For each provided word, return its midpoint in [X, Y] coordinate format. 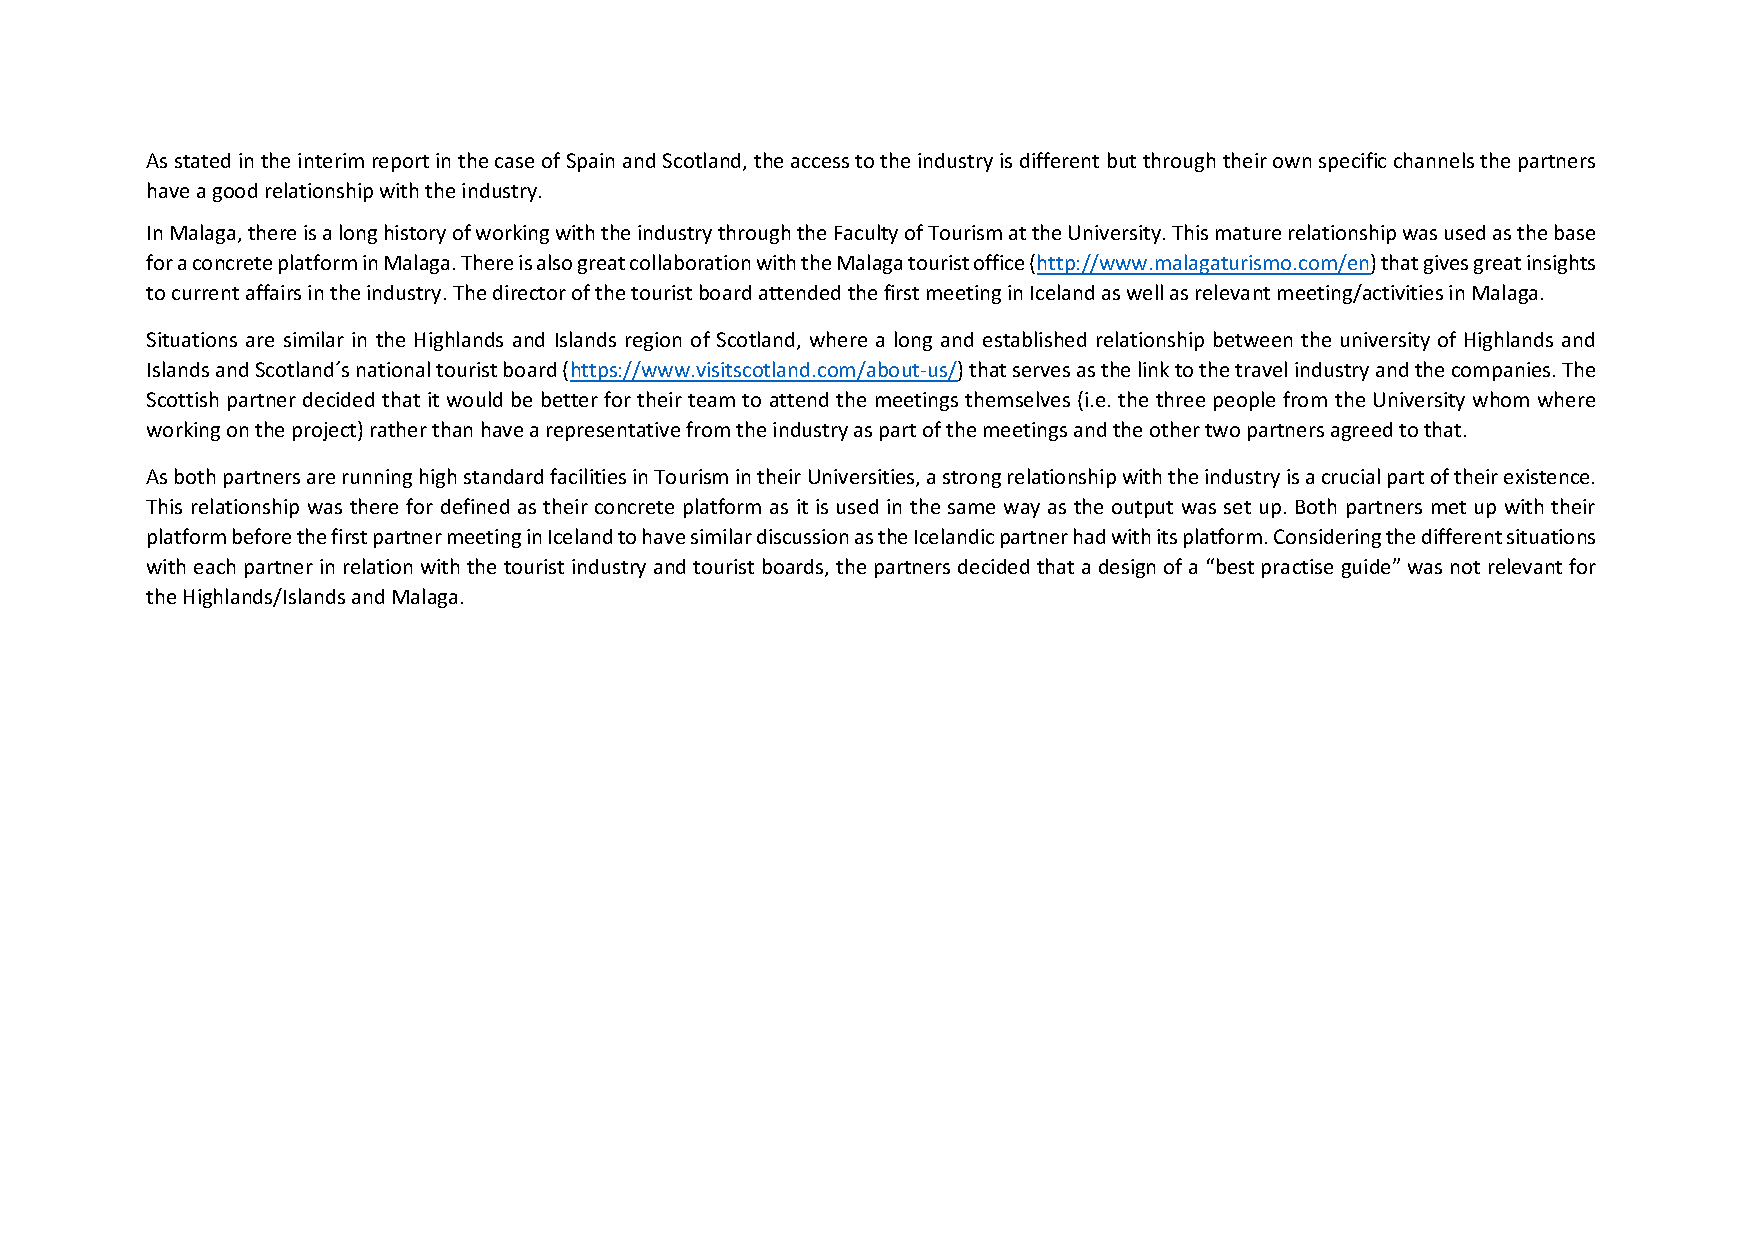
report [401, 163]
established [1034, 339]
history [415, 234]
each [214, 566]
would [474, 399]
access [820, 162]
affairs [273, 292]
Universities [863, 478]
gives [1446, 264]
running [377, 478]
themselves [1017, 399]
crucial [1351, 476]
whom [1501, 399]
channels [1434, 160]
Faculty [866, 234]
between [1253, 339]
